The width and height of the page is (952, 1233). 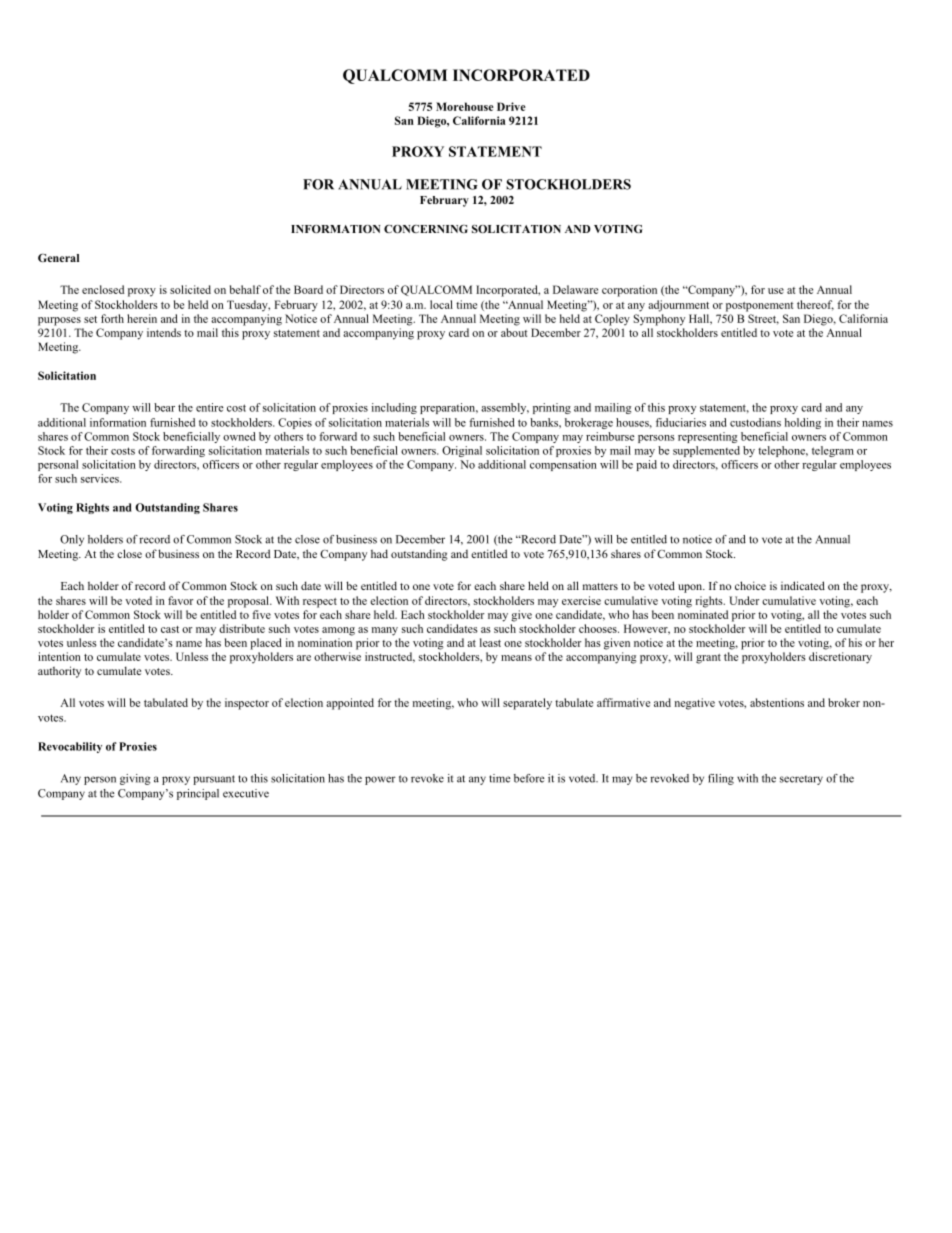 What do you see at coordinates (782, 451) in the page?
I see `telephone` at bounding box center [782, 451].
